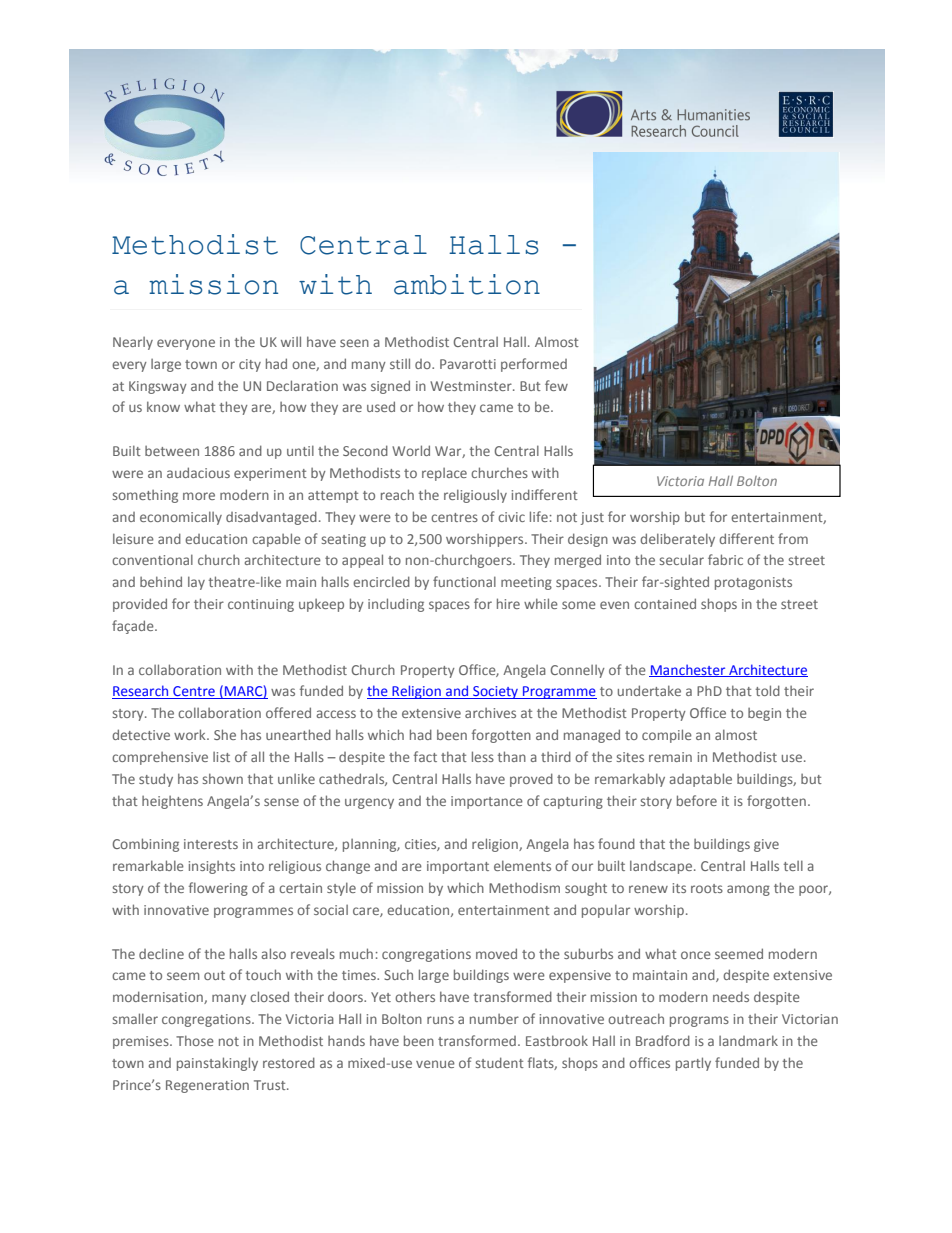 This screenshot has height=1233, width=952. Describe the element at coordinates (196, 583) in the screenshot. I see `lay` at that location.
